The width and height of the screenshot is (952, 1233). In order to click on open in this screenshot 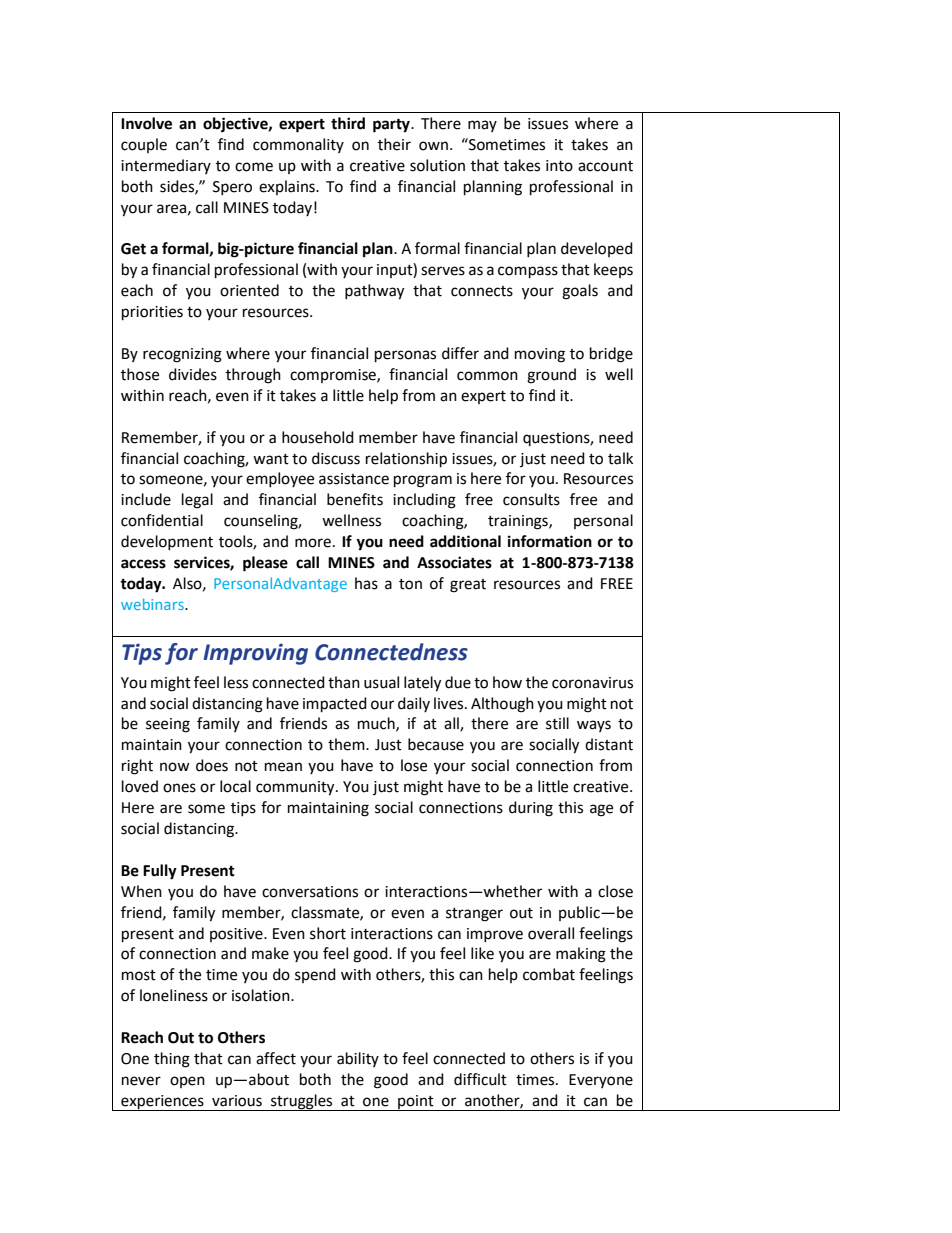, I will do `click(187, 1082)`.
